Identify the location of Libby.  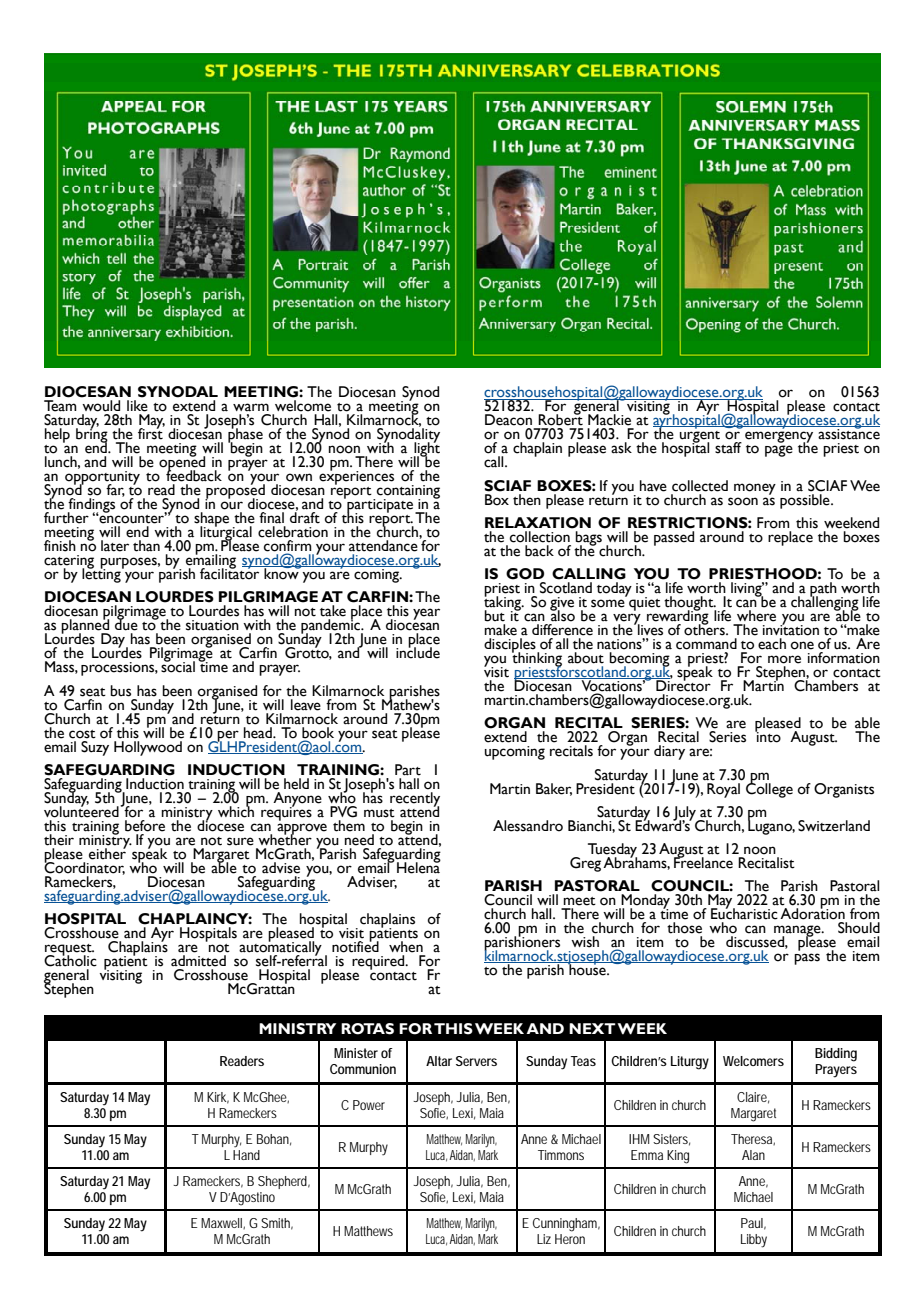
(754, 1241).
